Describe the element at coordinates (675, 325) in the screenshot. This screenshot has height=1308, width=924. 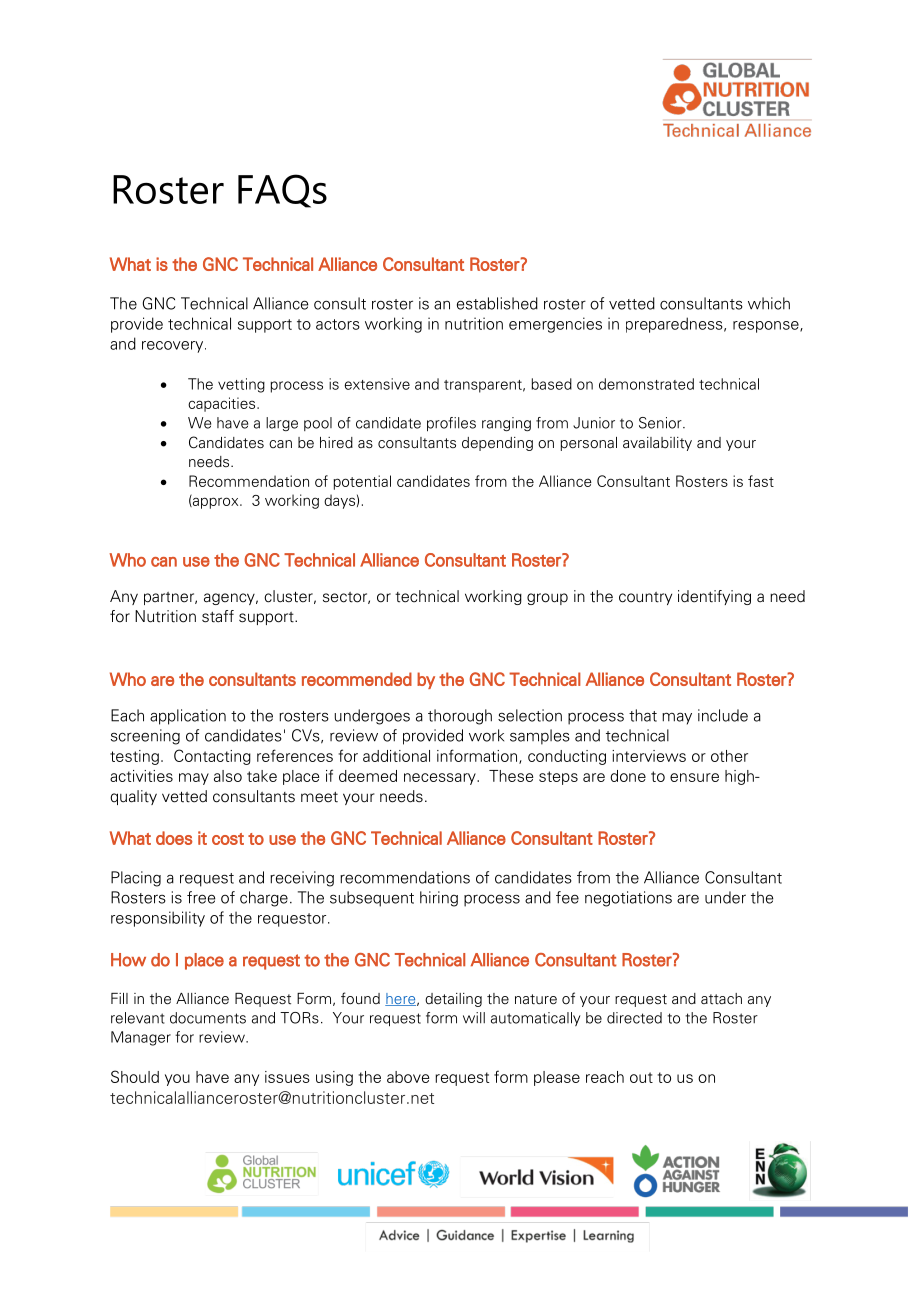
I see `preparedness` at that location.
